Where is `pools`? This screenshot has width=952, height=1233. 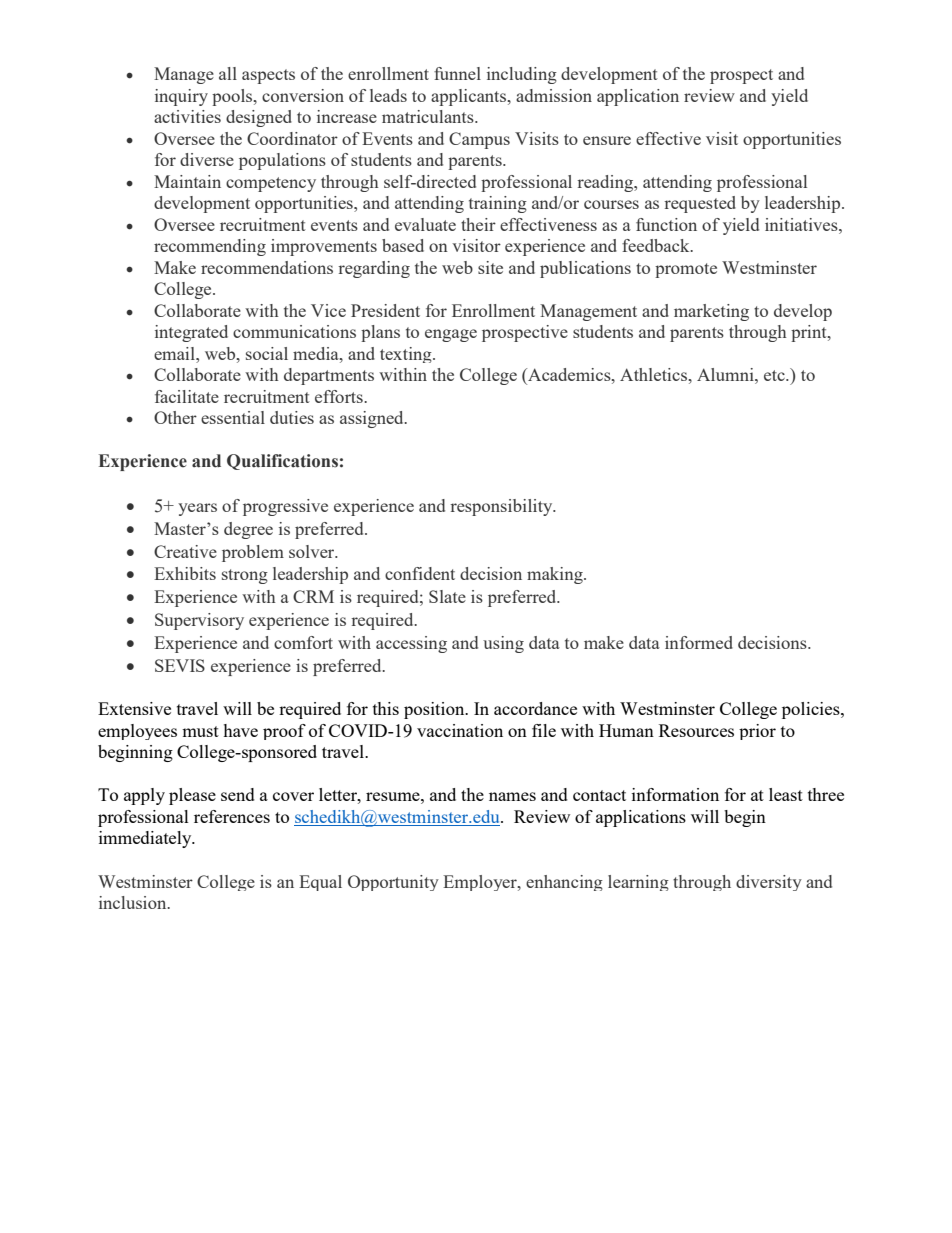
pools is located at coordinates (233, 97).
